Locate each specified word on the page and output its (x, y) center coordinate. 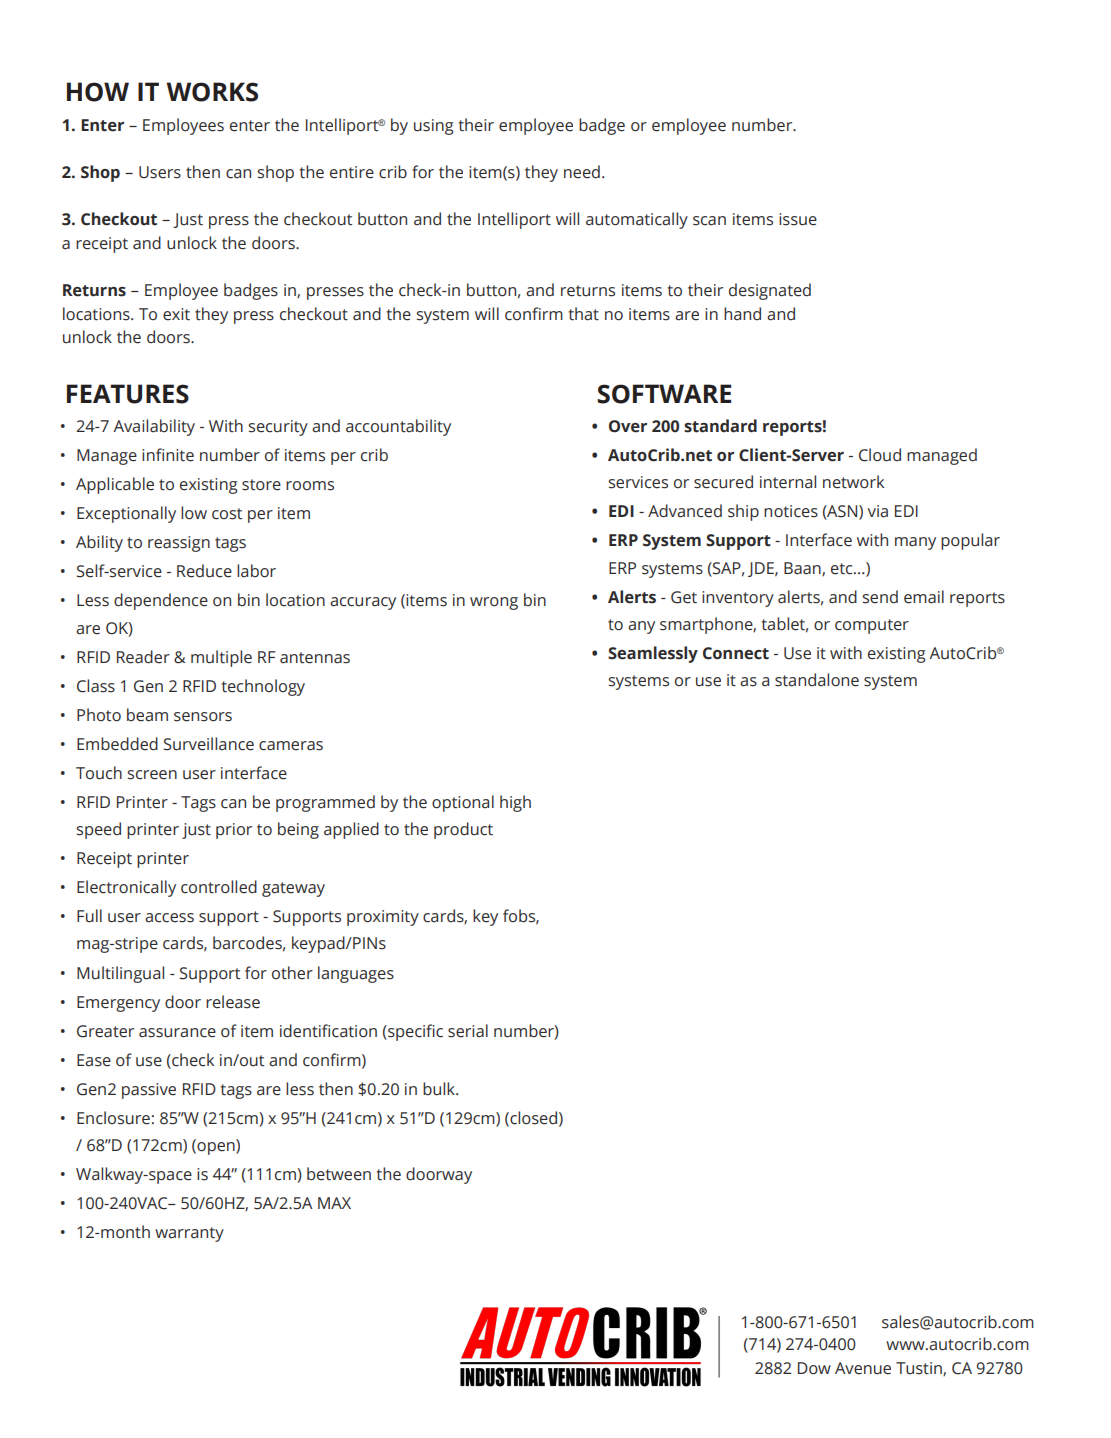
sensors (203, 717)
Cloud (880, 455)
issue (798, 219)
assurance (177, 1033)
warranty (189, 1234)
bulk (440, 1089)
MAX (334, 1203)
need (582, 172)
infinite (168, 455)
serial (468, 1031)
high (515, 803)
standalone (817, 680)
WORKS (212, 92)
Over (628, 426)
